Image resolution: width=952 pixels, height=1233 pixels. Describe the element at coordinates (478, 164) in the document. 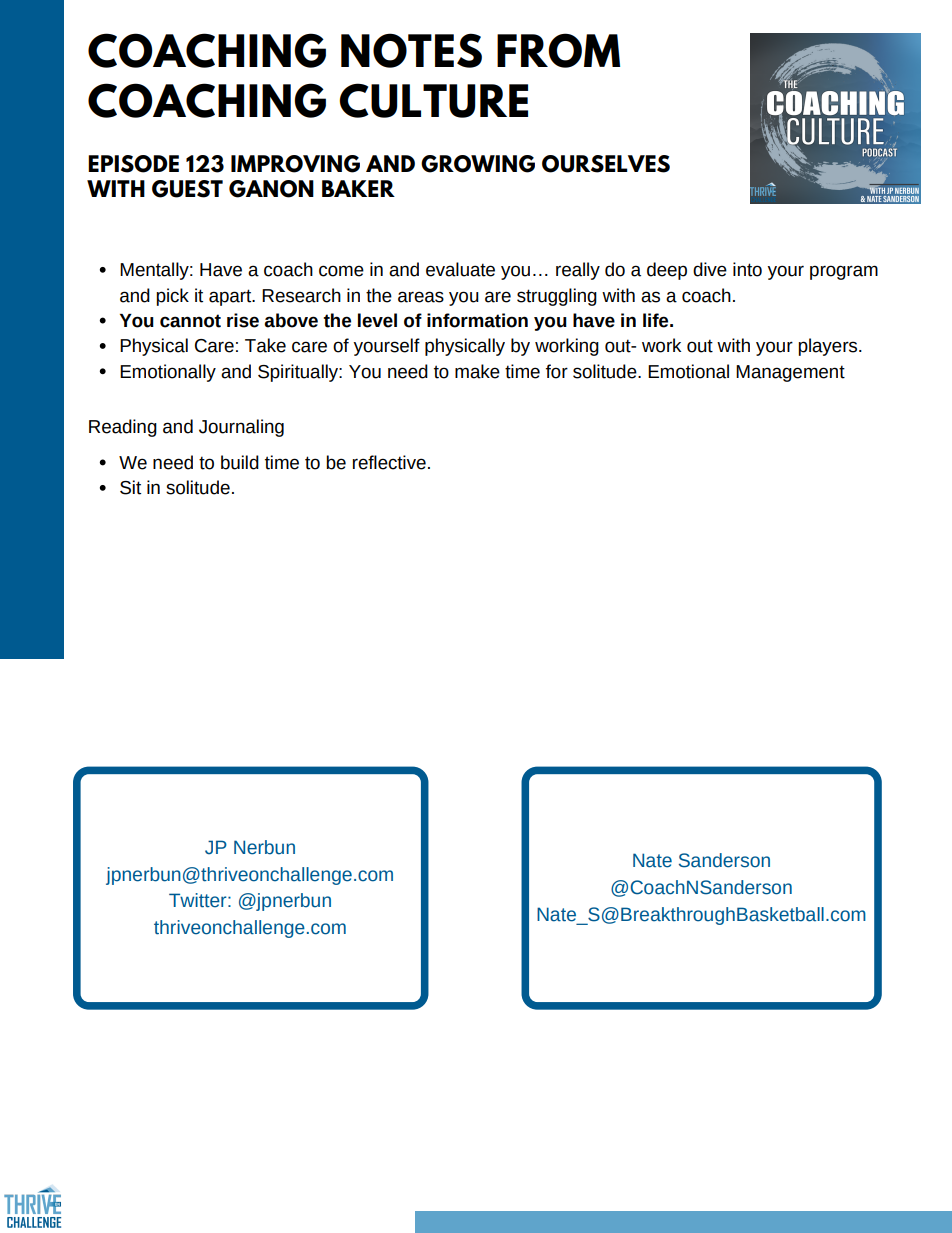

I see `GROWING` at that location.
